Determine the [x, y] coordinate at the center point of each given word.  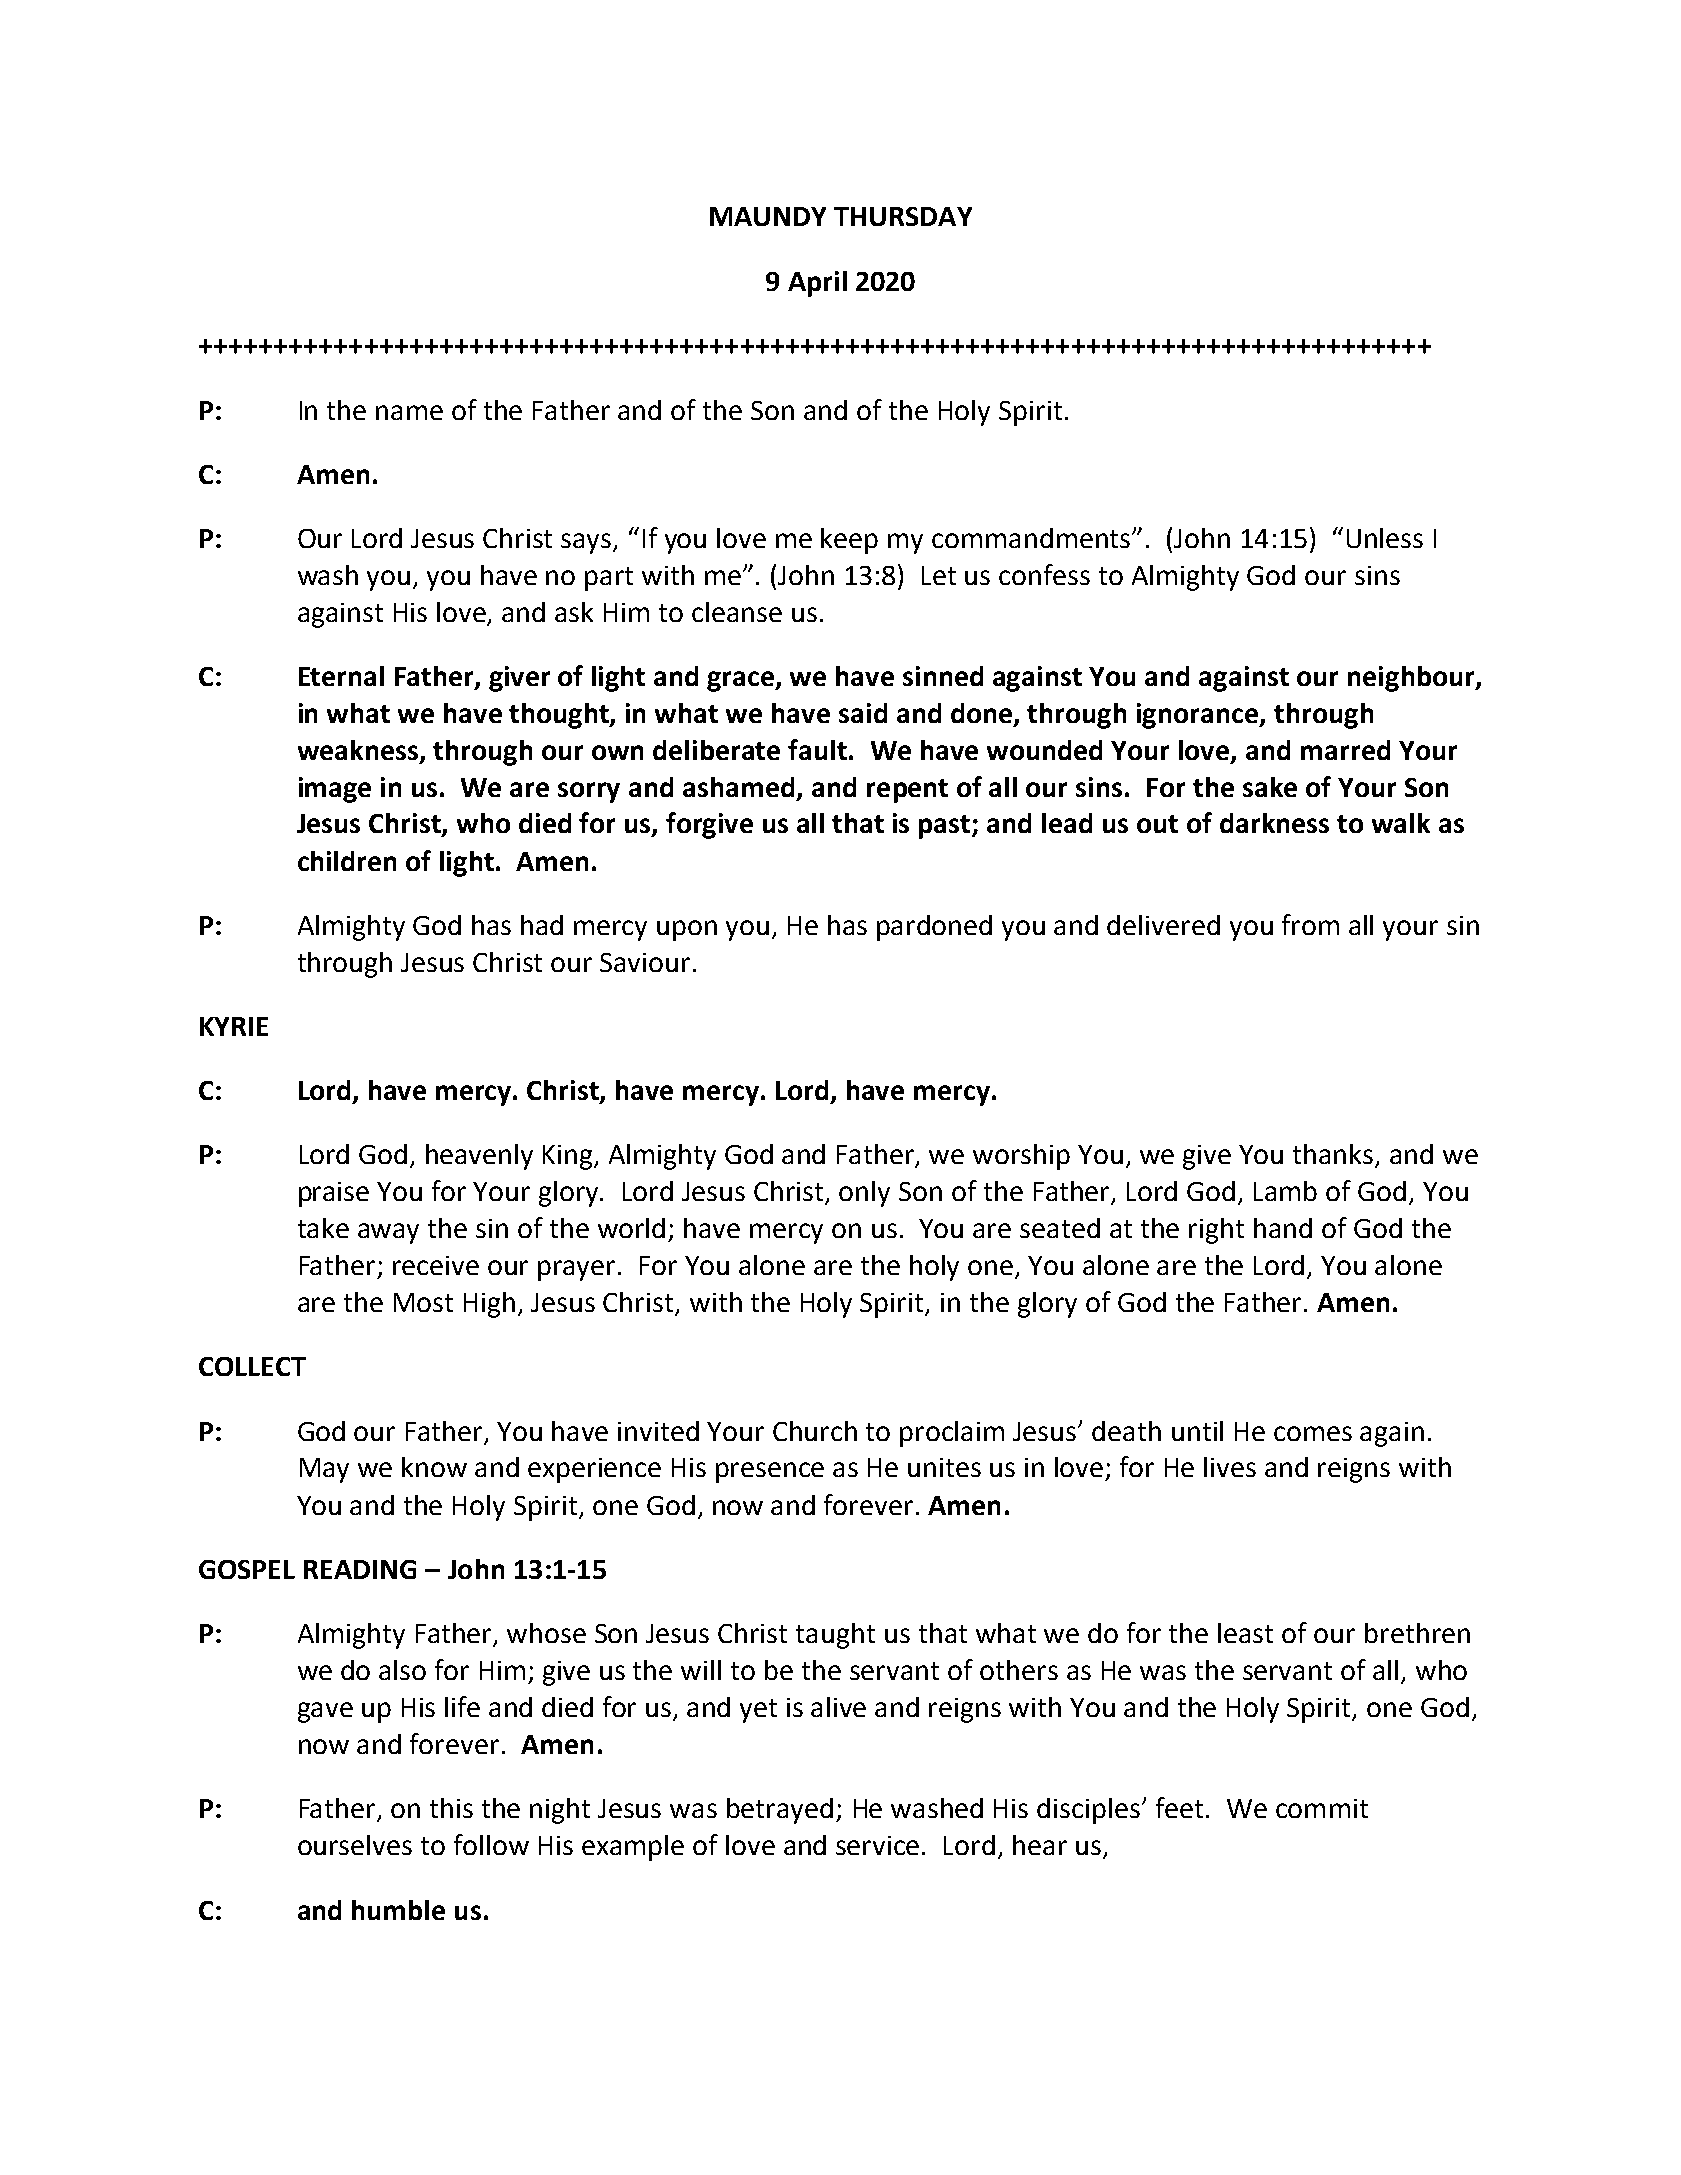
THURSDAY [903, 216]
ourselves [355, 1845]
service [877, 1845]
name [409, 412]
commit [1322, 1808]
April [817, 284]
